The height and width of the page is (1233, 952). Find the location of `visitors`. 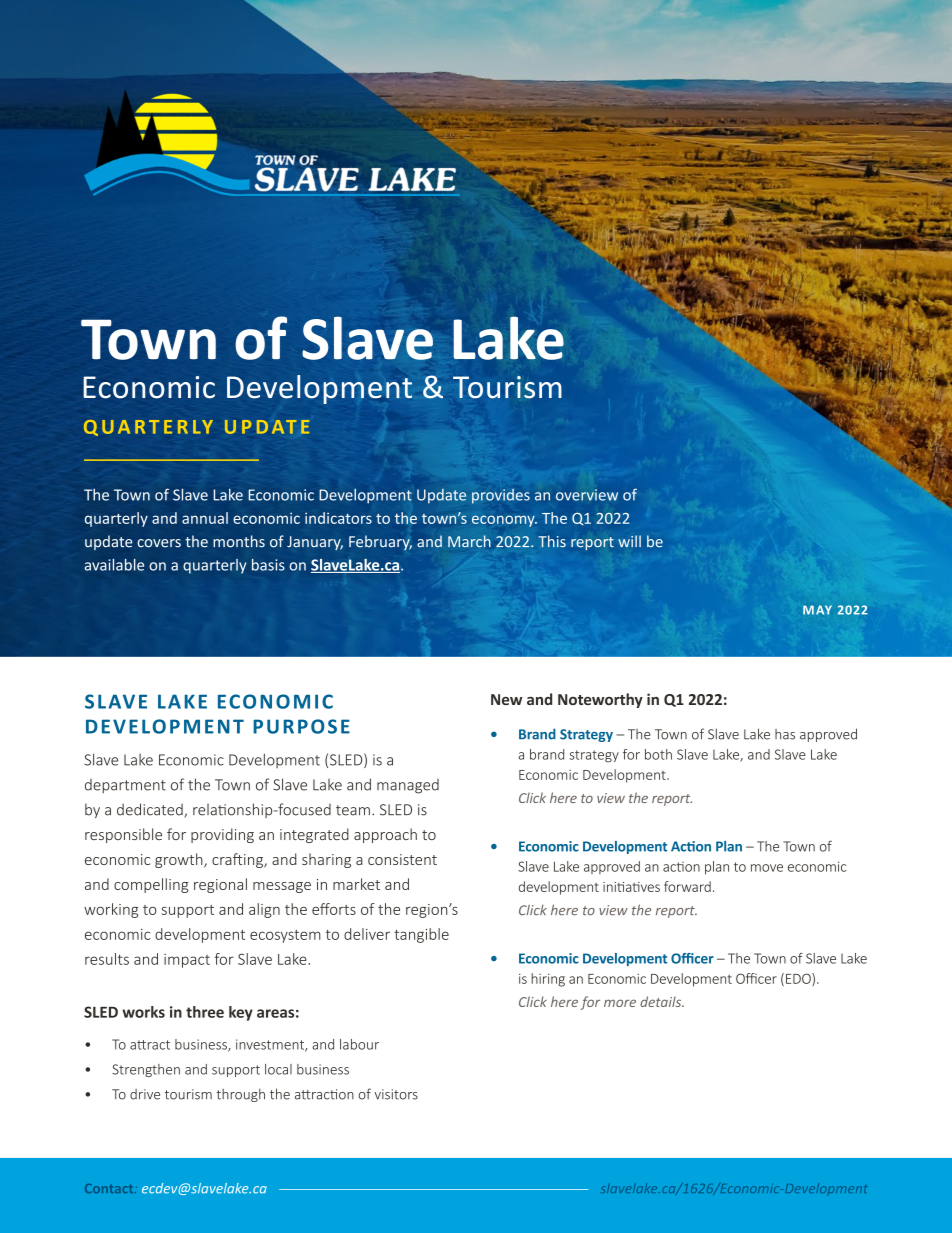

visitors is located at coordinates (396, 1094).
